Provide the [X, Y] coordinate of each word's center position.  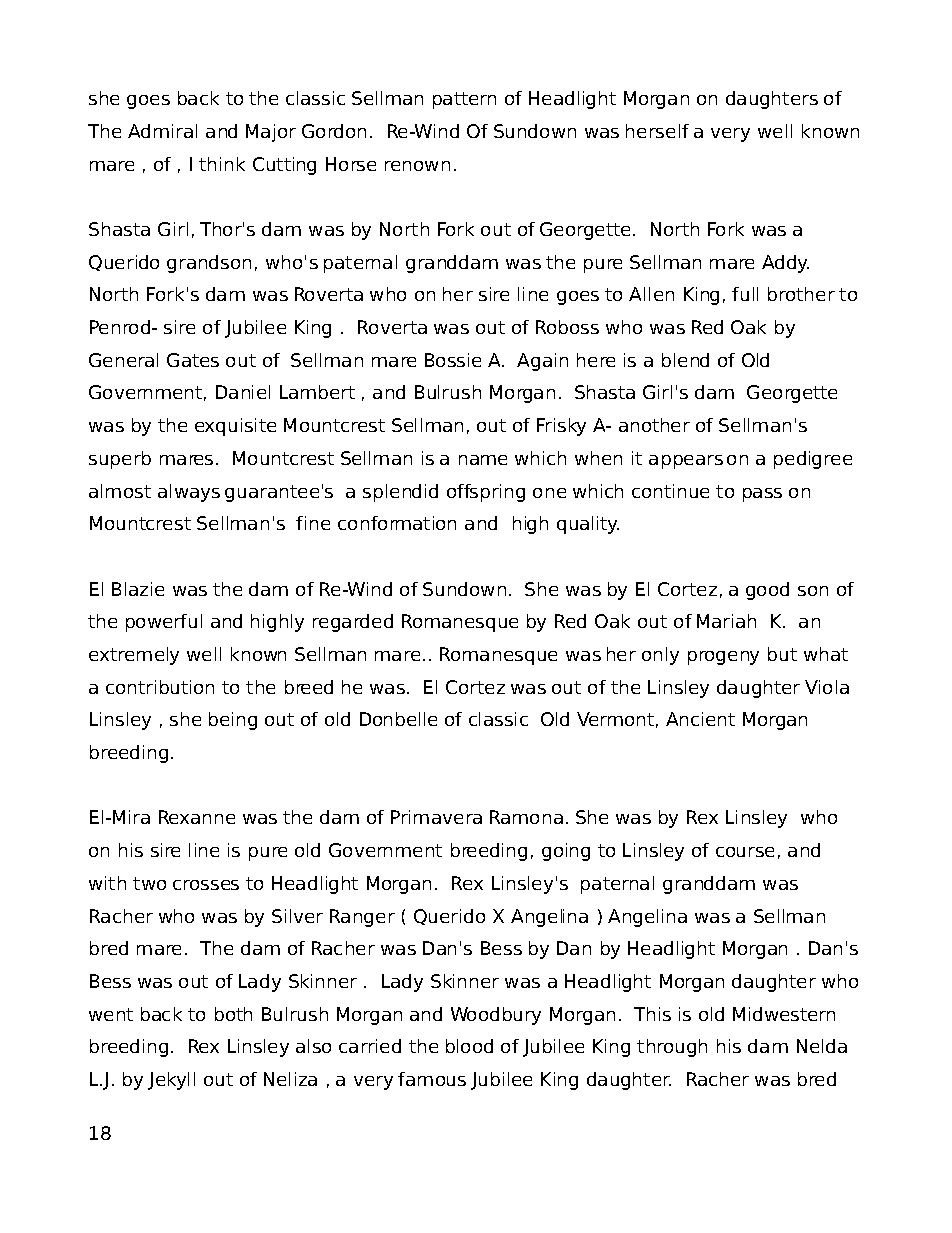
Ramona [526, 817]
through [672, 1048]
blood [469, 1046]
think [222, 164]
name [483, 460]
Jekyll [171, 1081]
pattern [464, 100]
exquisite [235, 427]
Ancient [700, 719]
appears [686, 462]
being [233, 721]
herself [657, 131]
